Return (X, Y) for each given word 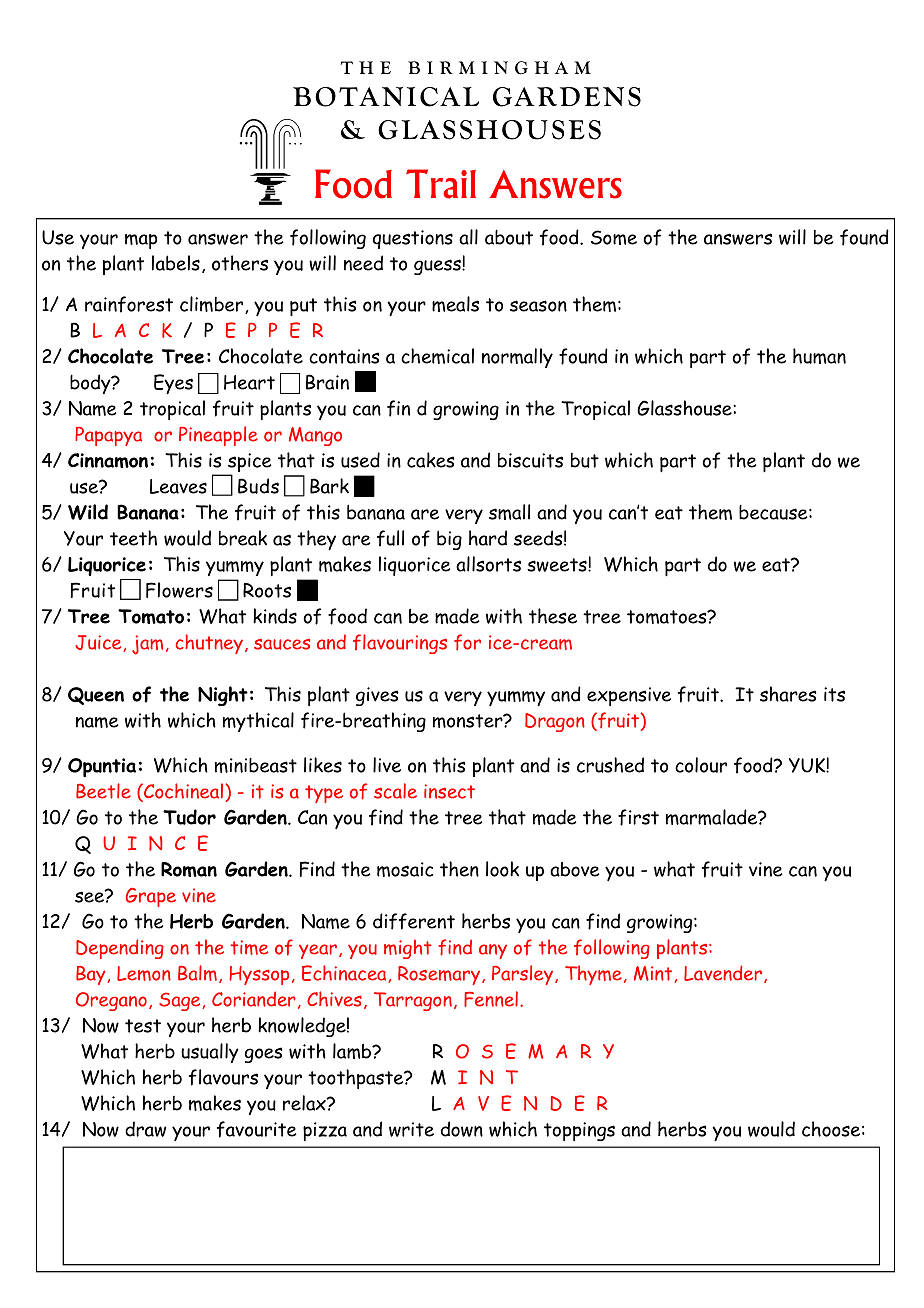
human (819, 356)
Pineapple (218, 436)
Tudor (189, 817)
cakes (431, 460)
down (462, 1129)
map (141, 241)
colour (701, 765)
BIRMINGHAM (499, 68)
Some (614, 237)
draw (145, 1129)
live (387, 765)
